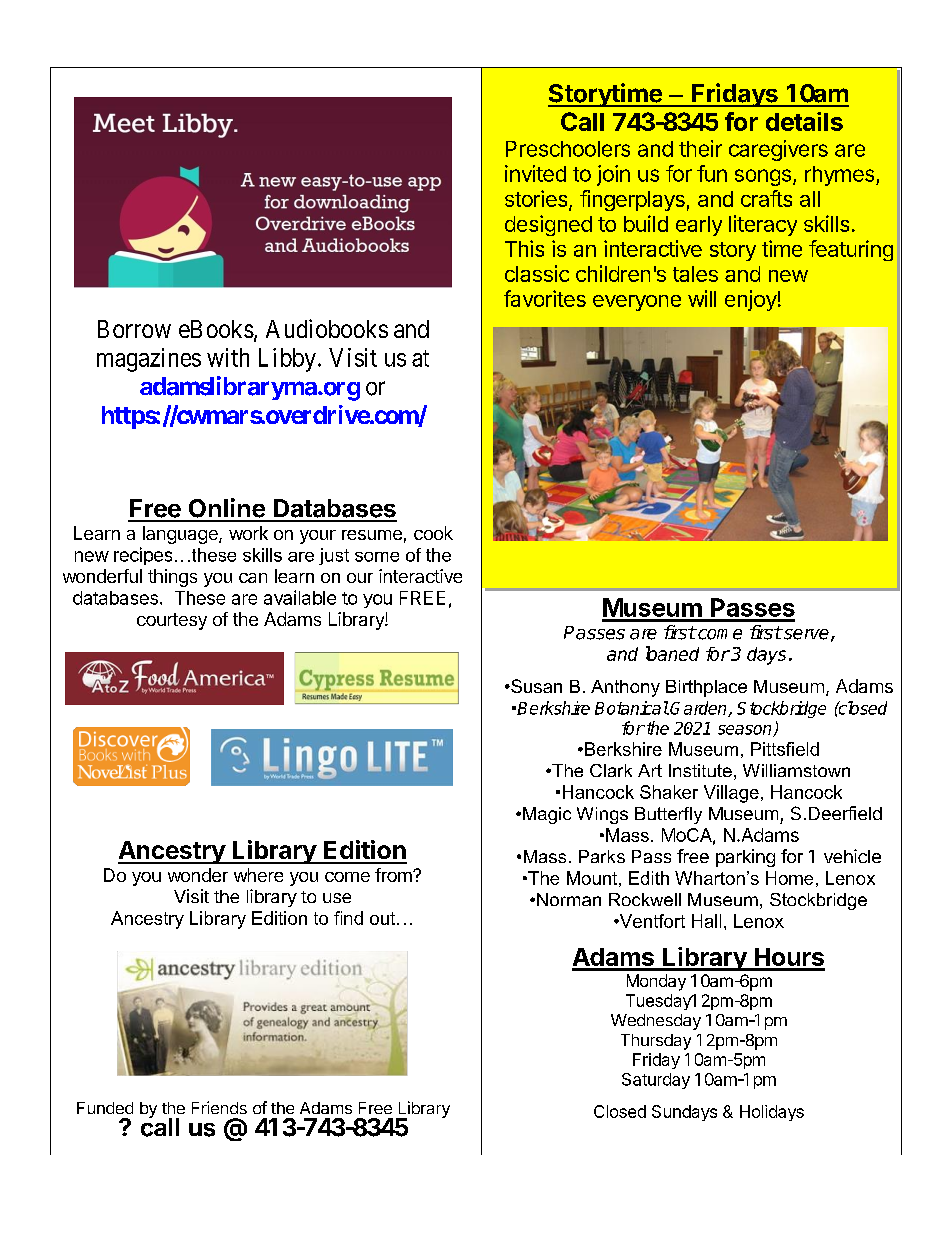 The width and height of the image is (952, 1233). Describe the element at coordinates (745, 858) in the image. I see `parking` at that location.
